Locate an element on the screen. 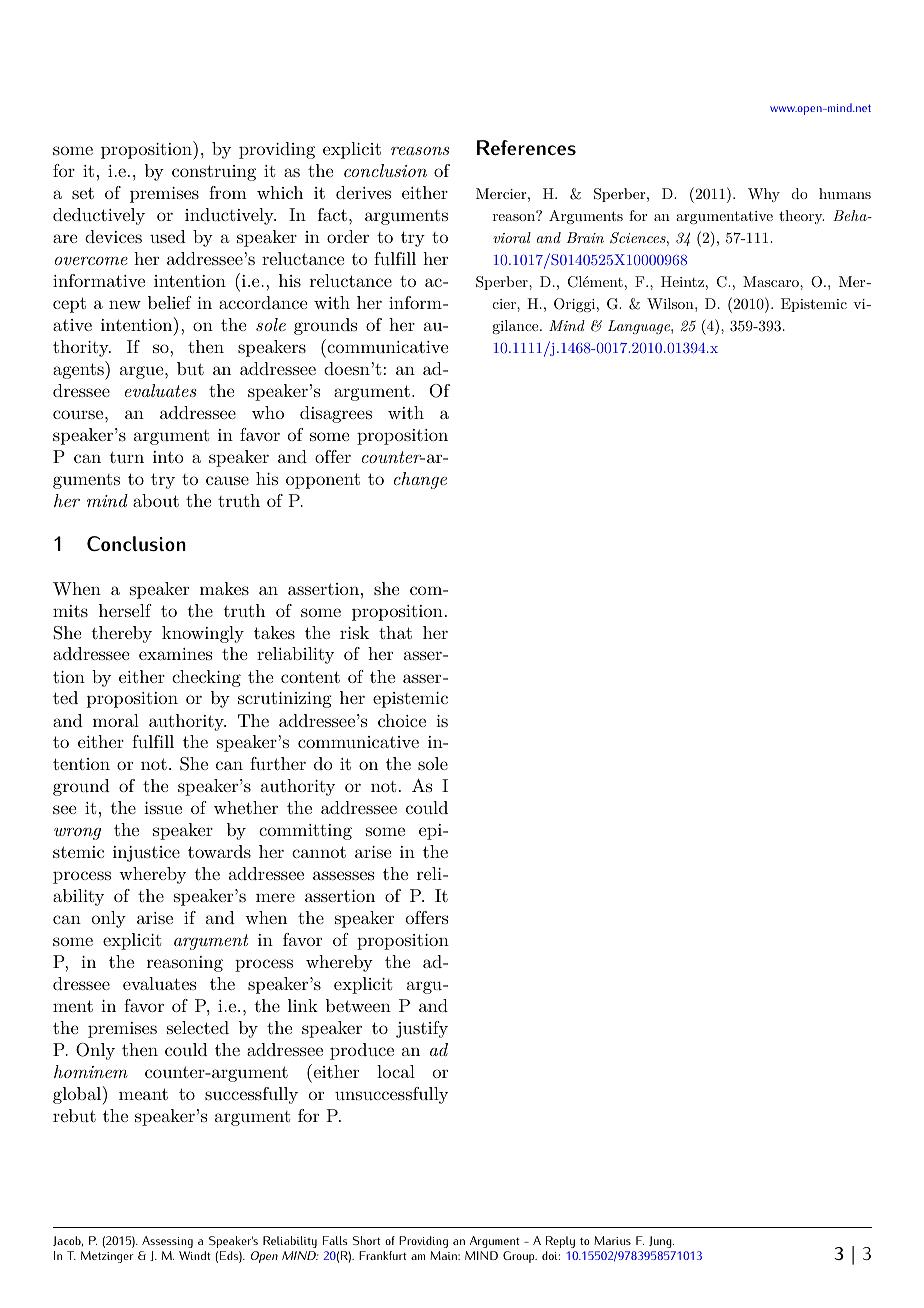  References is located at coordinates (526, 147).
